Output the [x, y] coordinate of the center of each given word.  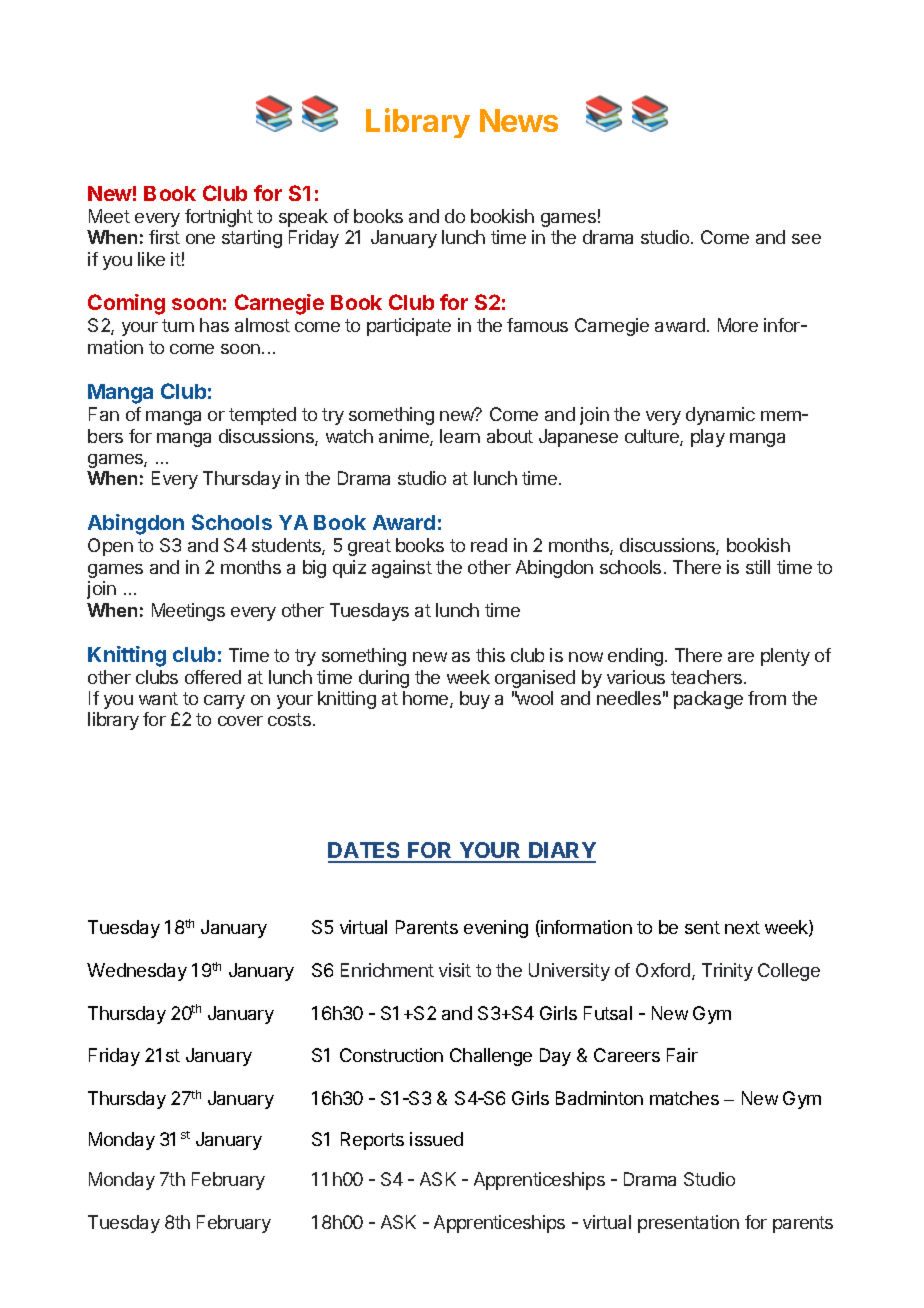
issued [436, 1139]
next [742, 927]
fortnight [219, 218]
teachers [708, 677]
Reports [372, 1141]
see [806, 239]
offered [213, 677]
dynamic [720, 416]
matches [684, 1098]
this [490, 655]
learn [460, 436]
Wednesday [137, 972]
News [519, 120]
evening [496, 929]
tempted [262, 416]
